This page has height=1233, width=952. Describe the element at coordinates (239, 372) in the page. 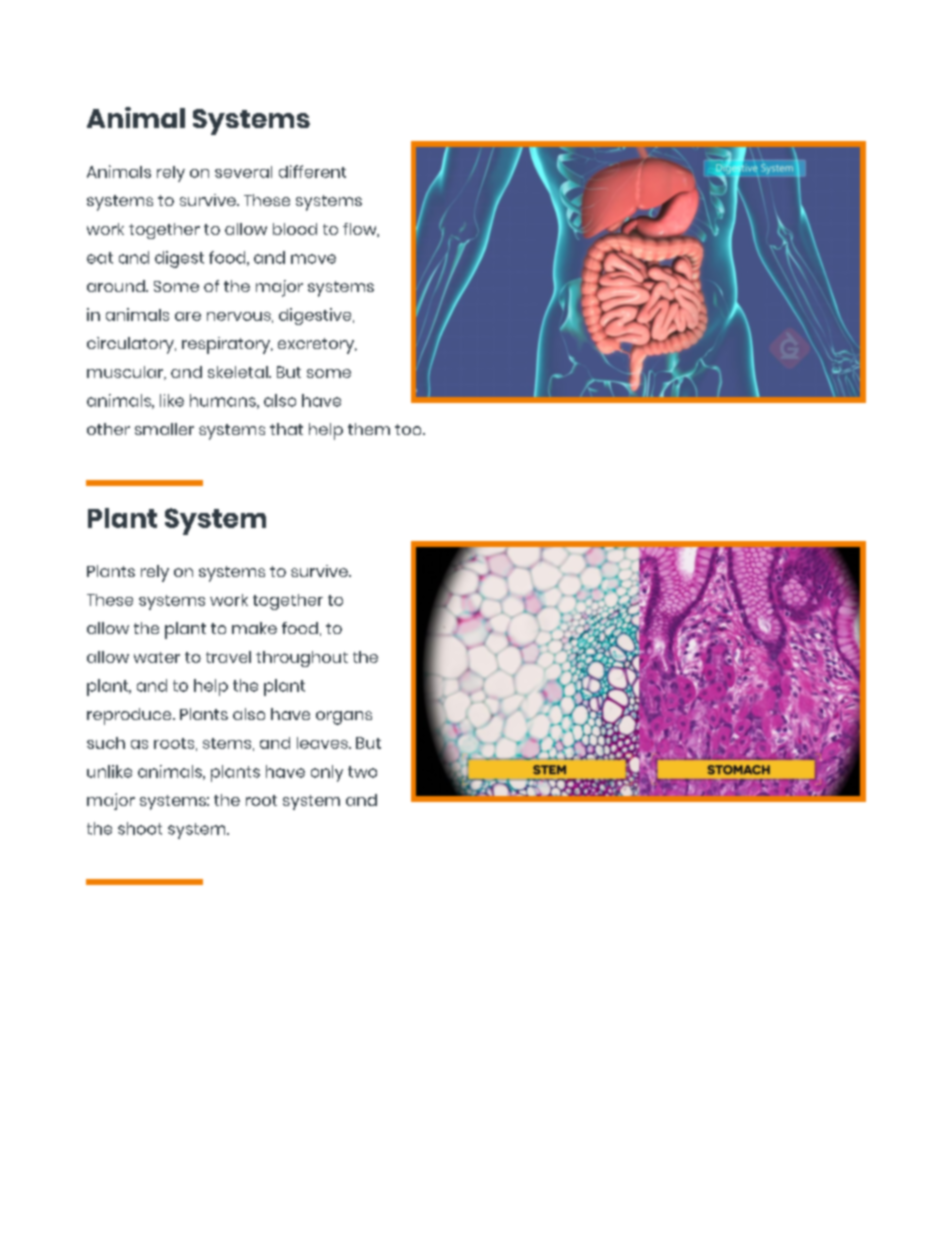

I see `skeletal` at that location.
